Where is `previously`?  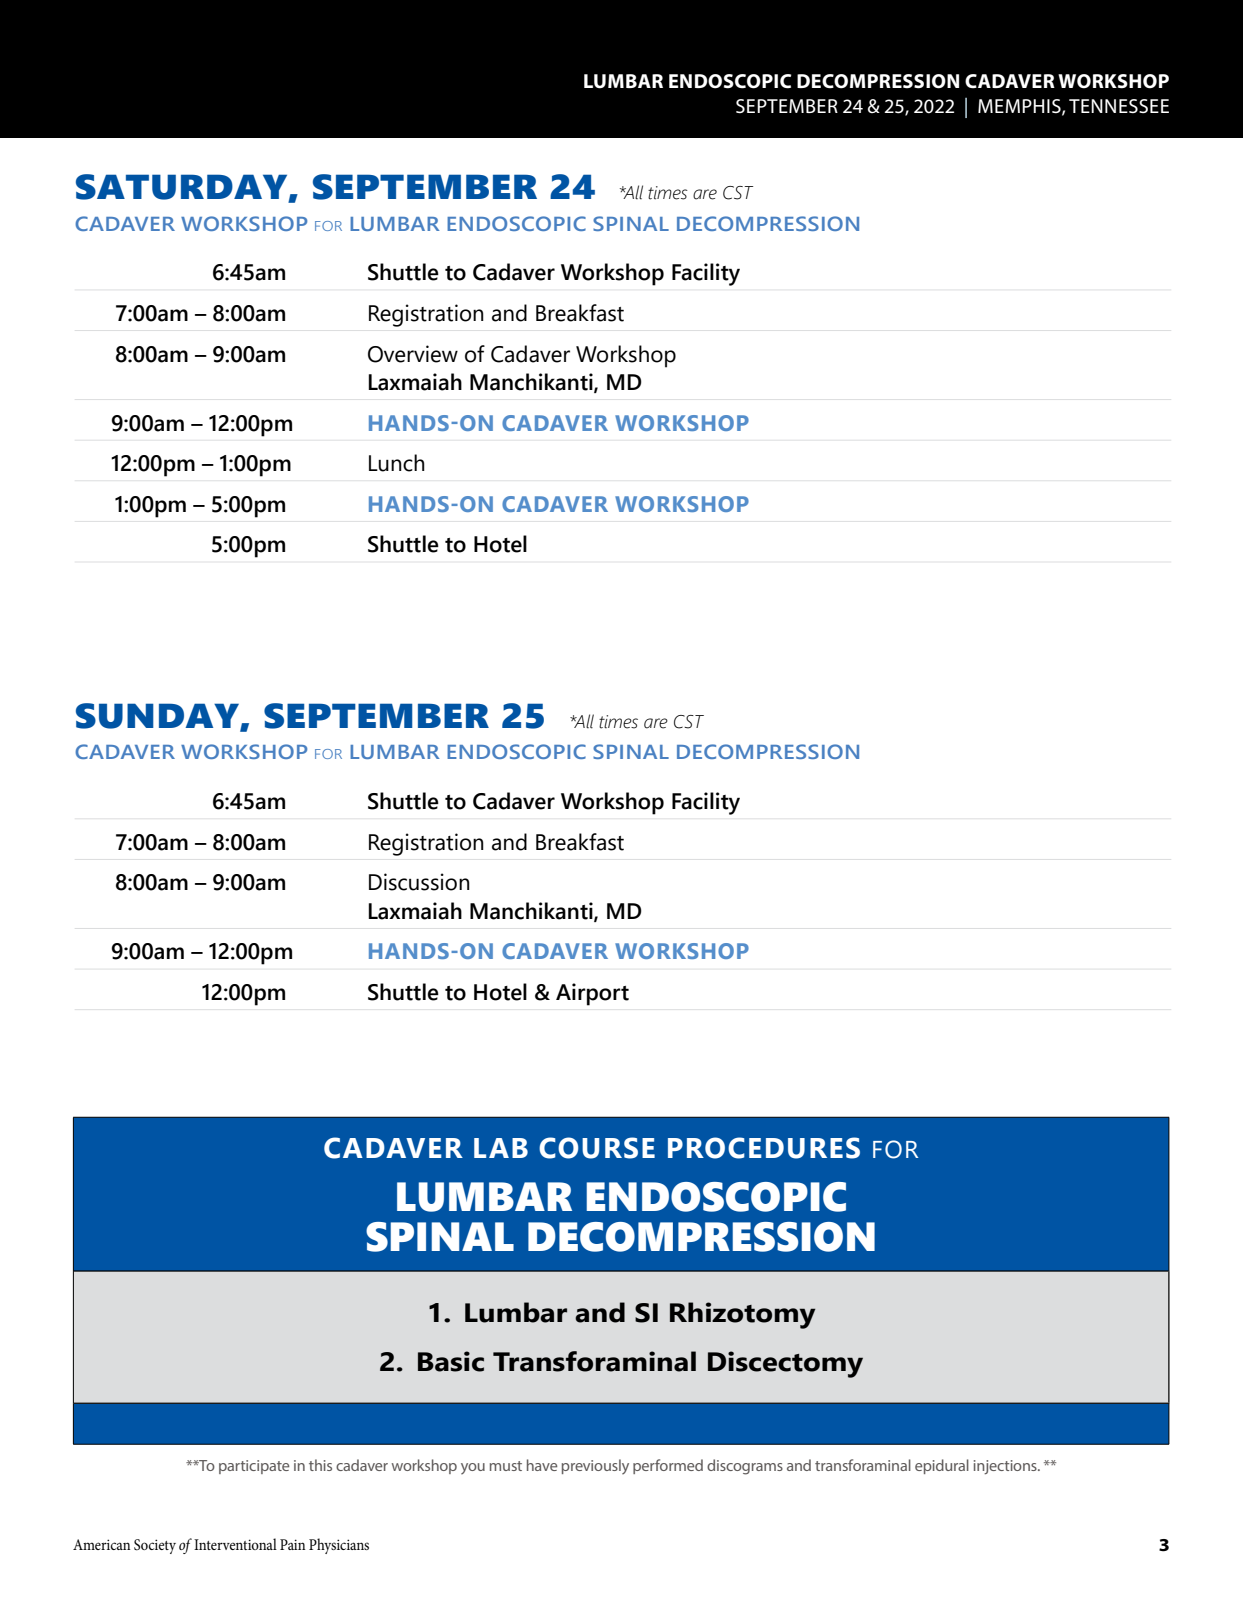
previously is located at coordinates (595, 1466).
